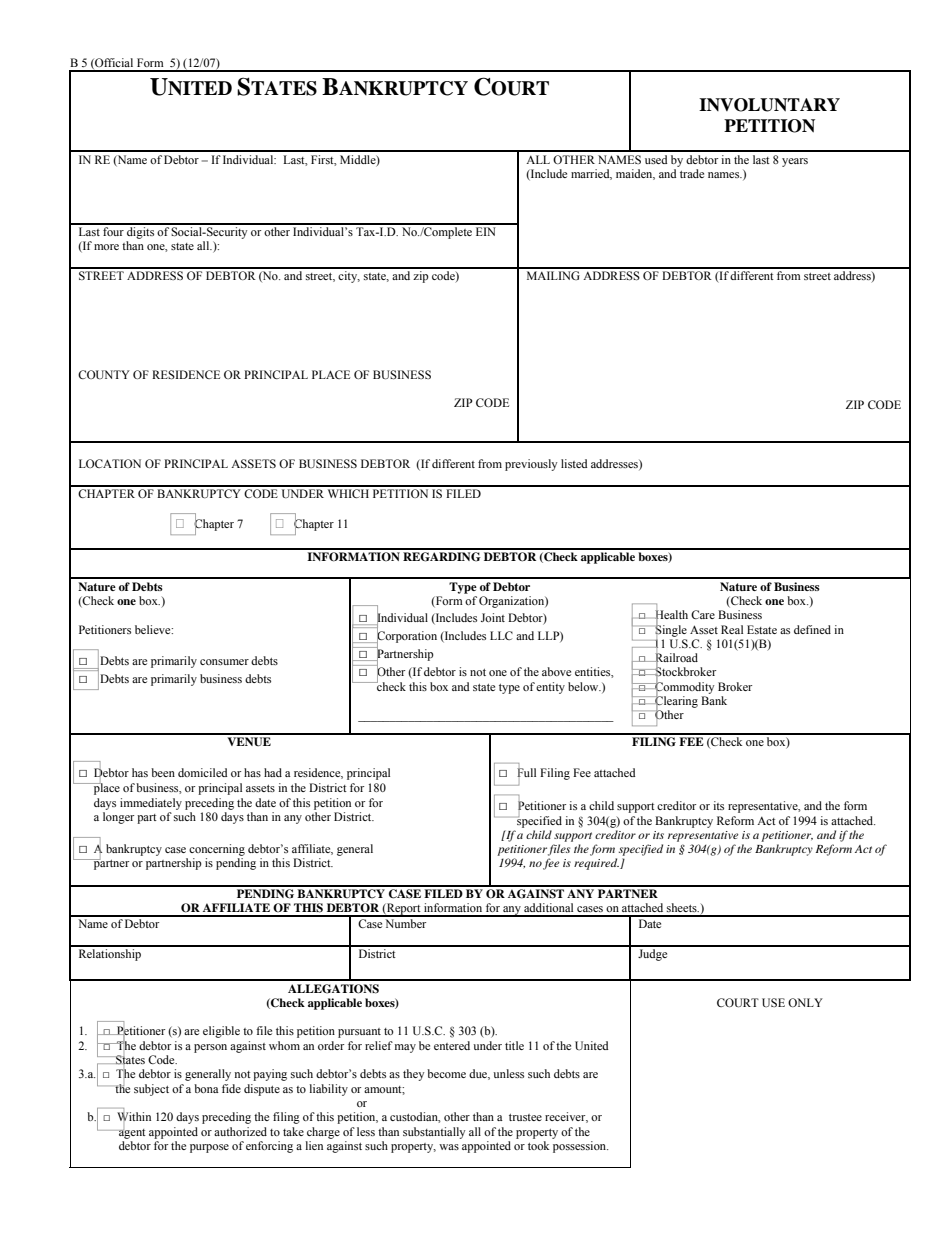 This screenshot has width=952, height=1233. I want to click on trade, so click(692, 173).
